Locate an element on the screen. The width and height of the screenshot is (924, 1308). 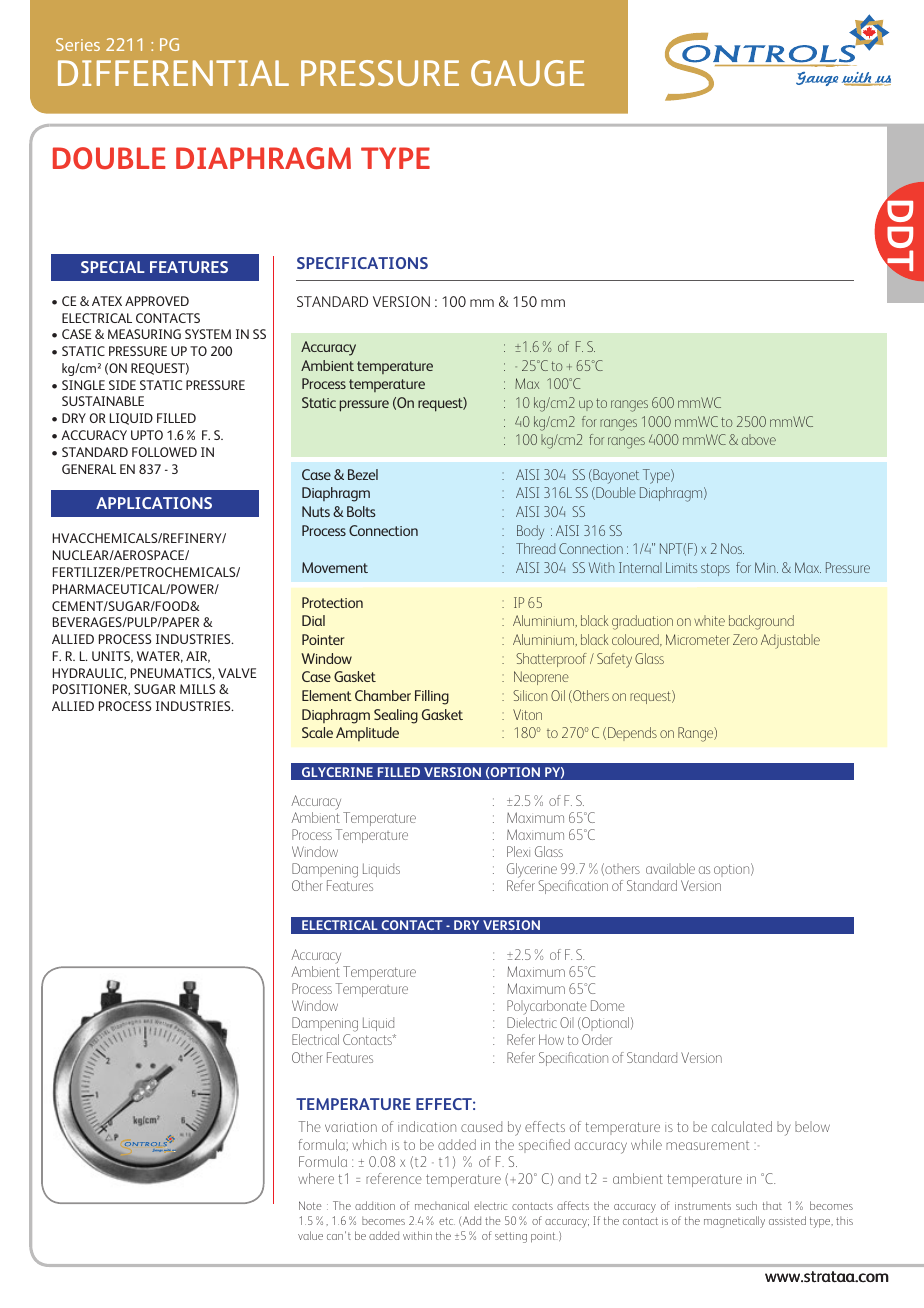
mechanical is located at coordinates (442, 1205).
